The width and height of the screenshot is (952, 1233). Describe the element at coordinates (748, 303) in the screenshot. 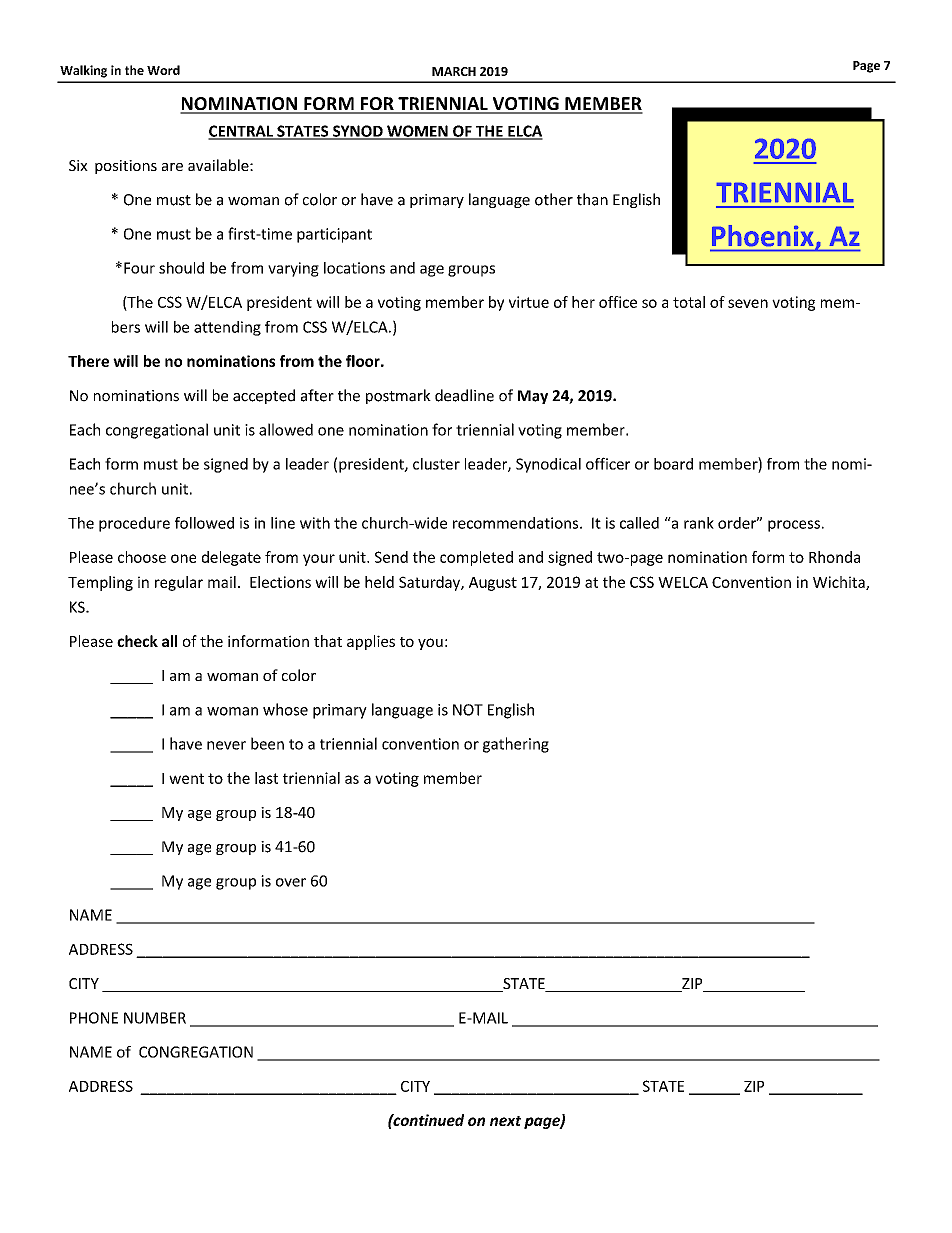

I see `seven` at that location.
